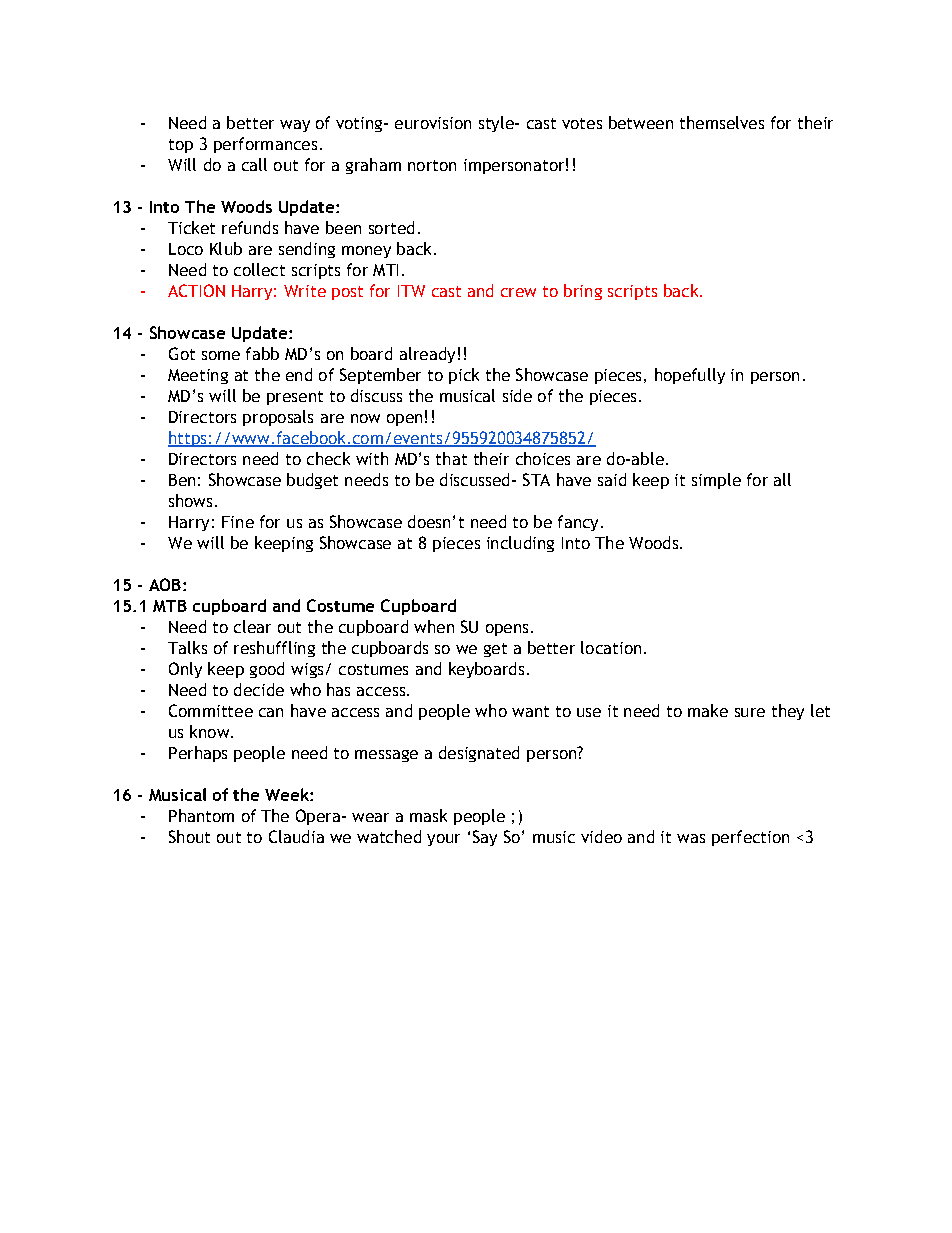  I want to click on themselves, so click(722, 122).
